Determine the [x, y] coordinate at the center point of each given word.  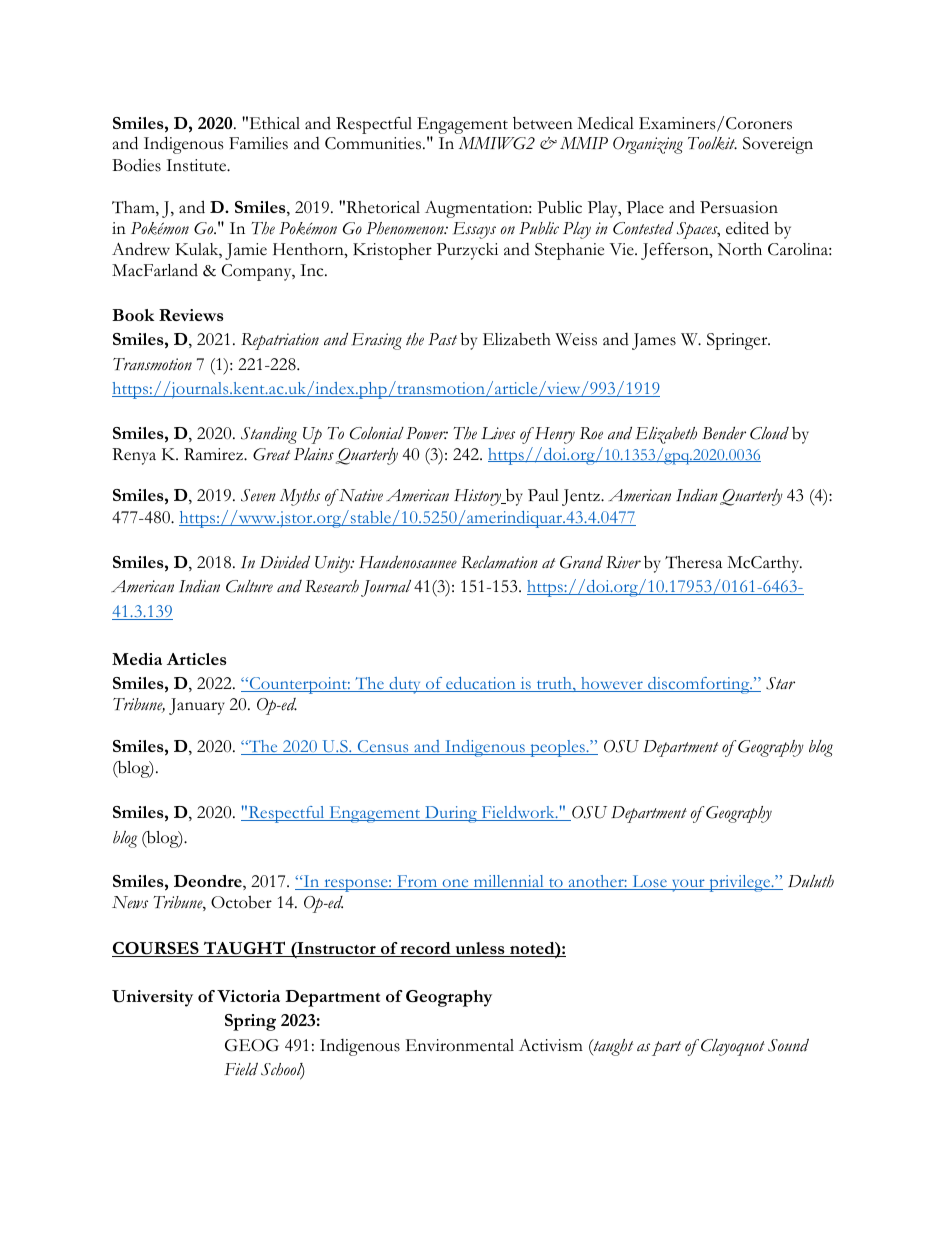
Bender [724, 433]
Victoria [248, 996]
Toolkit [712, 143]
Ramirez [214, 454]
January [197, 706]
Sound [788, 1045]
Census [383, 747]
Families [258, 143]
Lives [498, 433]
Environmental [460, 1045]
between [543, 123]
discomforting [699, 685]
